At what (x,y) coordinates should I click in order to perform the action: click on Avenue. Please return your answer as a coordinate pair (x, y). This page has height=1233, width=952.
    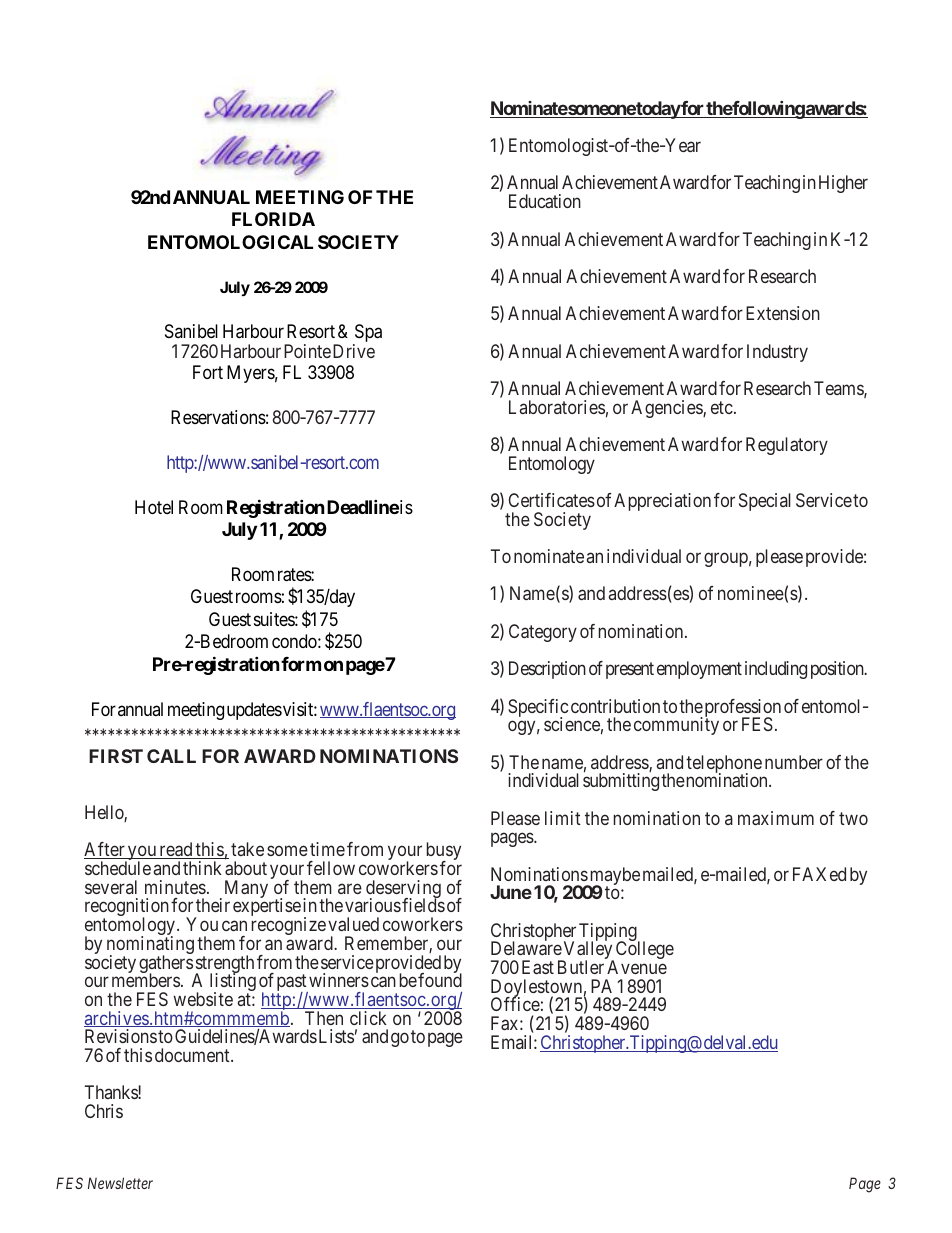
    Looking at the image, I should click on (637, 967).
